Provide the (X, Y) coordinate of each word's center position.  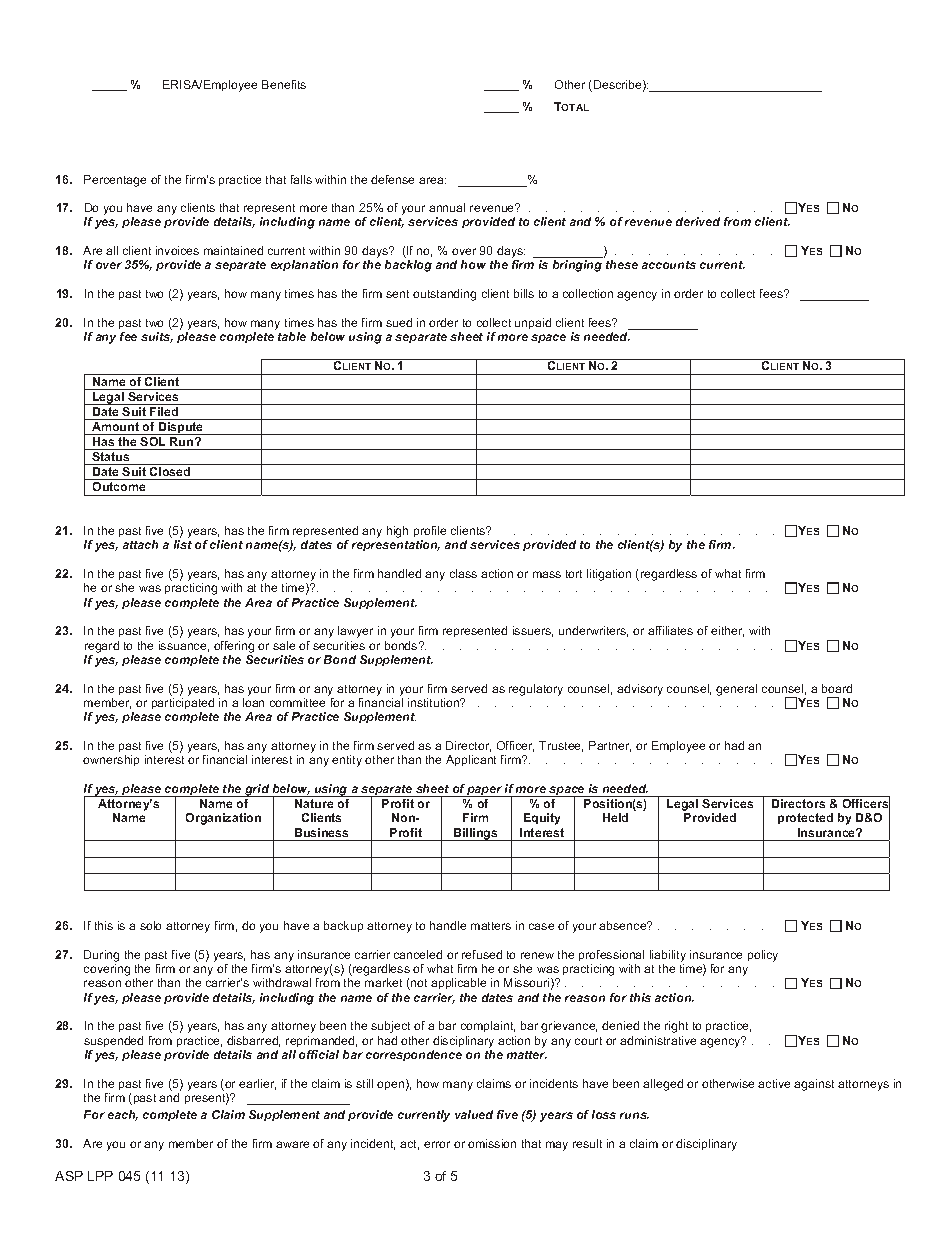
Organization (223, 819)
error (437, 1144)
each (123, 1115)
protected (805, 818)
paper (485, 791)
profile (430, 531)
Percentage (115, 181)
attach (140, 544)
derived (698, 221)
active (774, 1083)
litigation (609, 575)
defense (392, 179)
